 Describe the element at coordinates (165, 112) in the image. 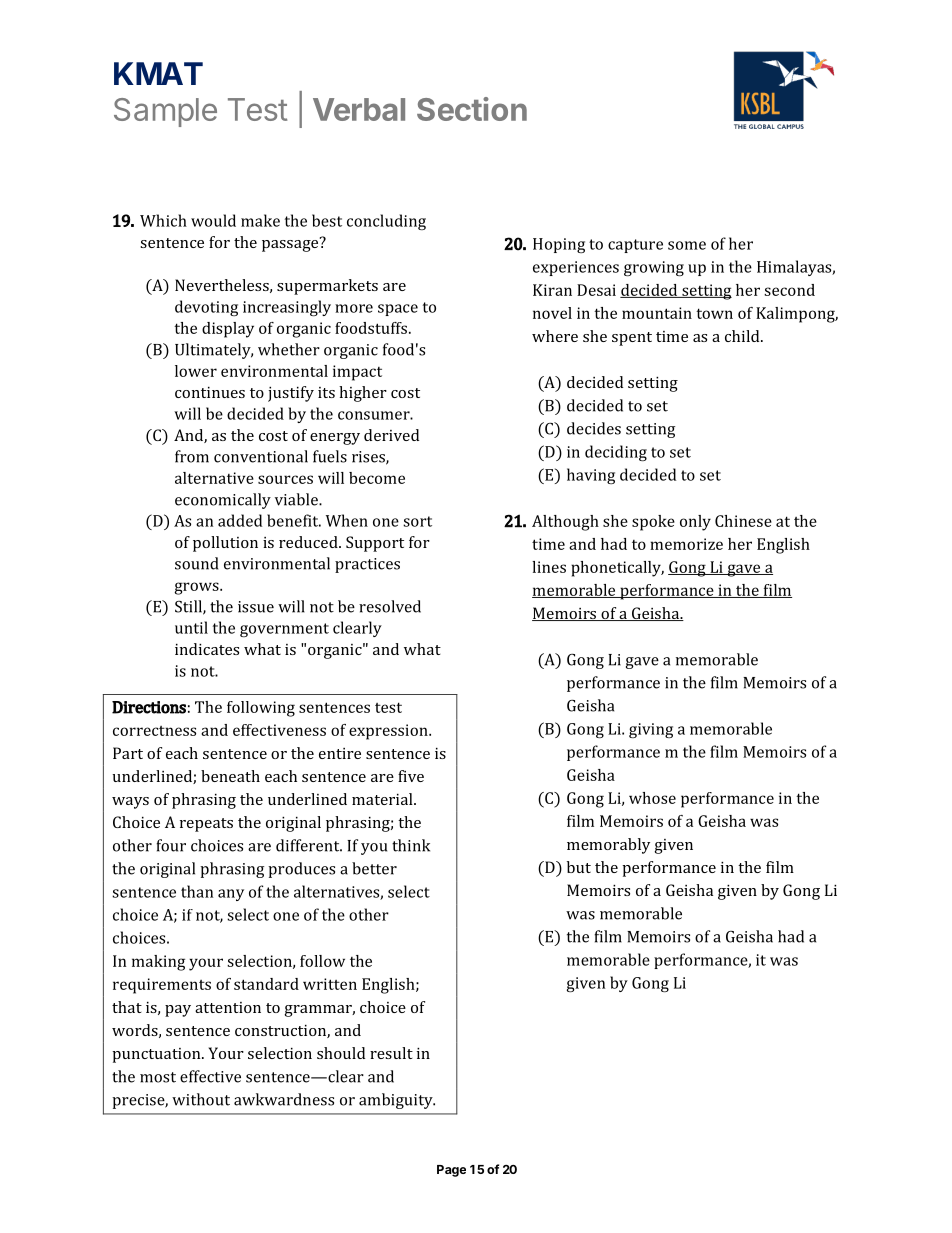

I see `Sample` at that location.
